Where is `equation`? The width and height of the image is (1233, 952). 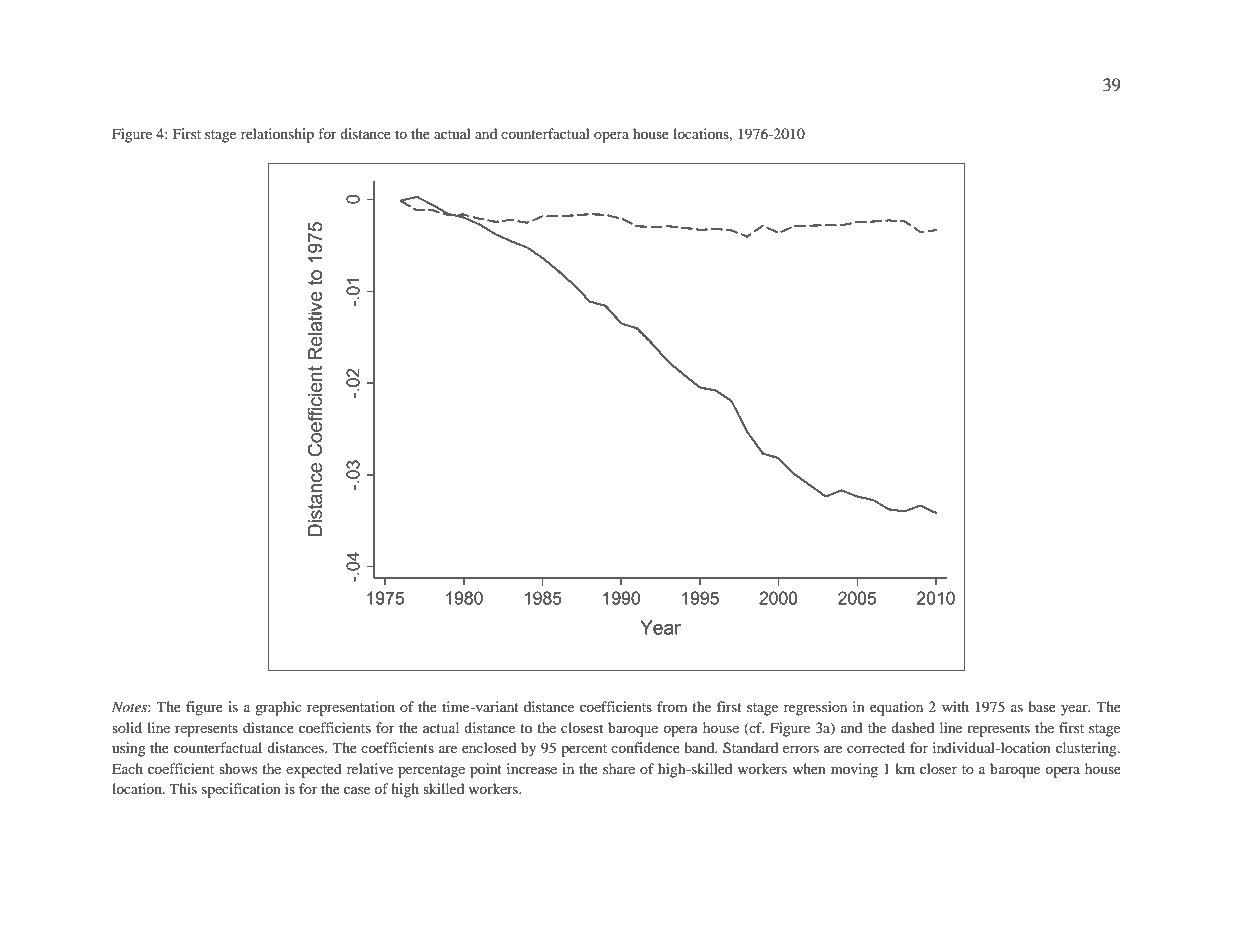
equation is located at coordinates (896, 708).
